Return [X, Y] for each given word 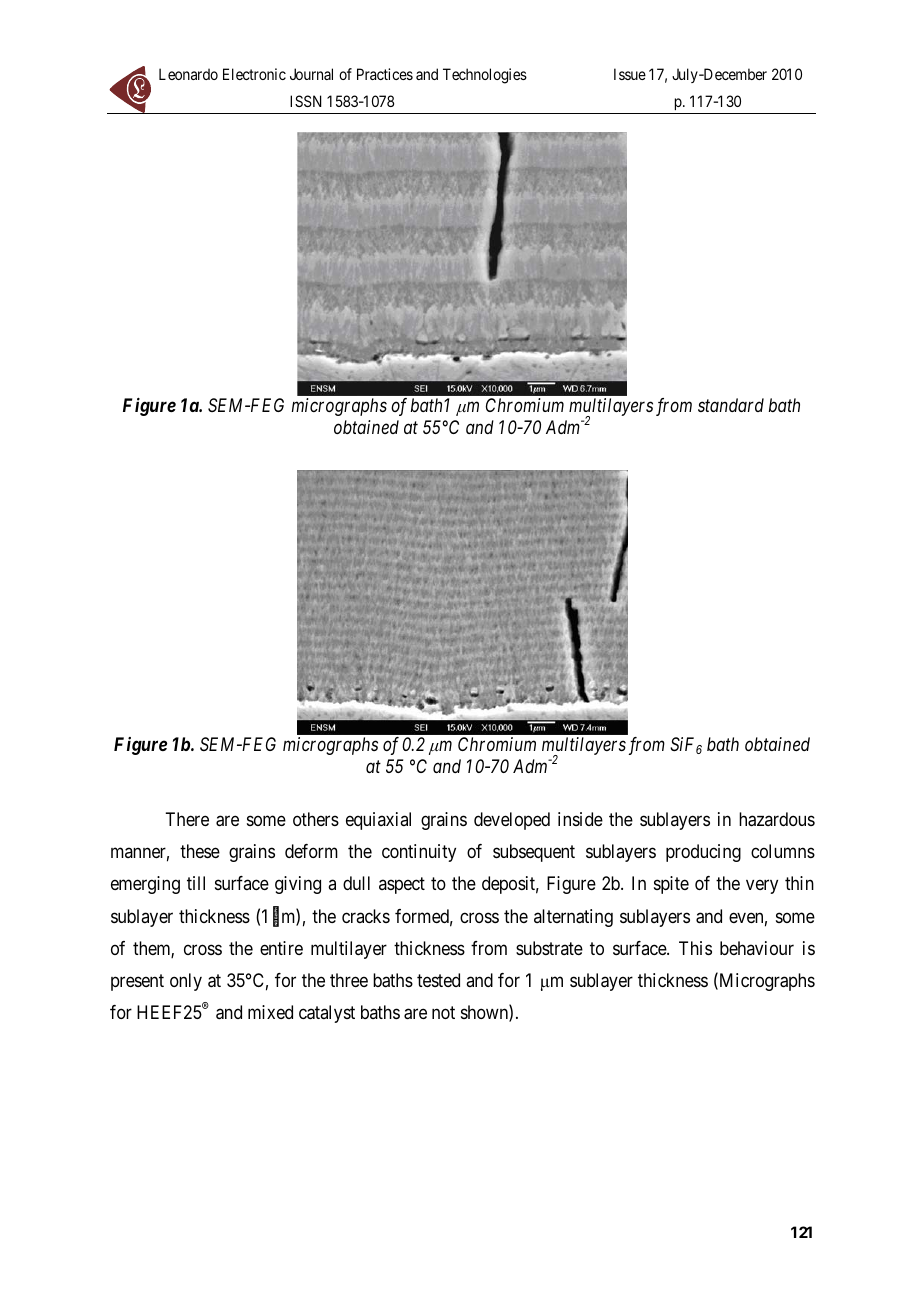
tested [438, 980]
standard [731, 405]
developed [512, 821]
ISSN [306, 101]
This [695, 948]
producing [703, 853]
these [200, 851]
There [187, 819]
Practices [385, 74]
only [186, 982]
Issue [630, 74]
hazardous [777, 819]
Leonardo [188, 74]
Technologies [485, 76]
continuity [419, 853]
